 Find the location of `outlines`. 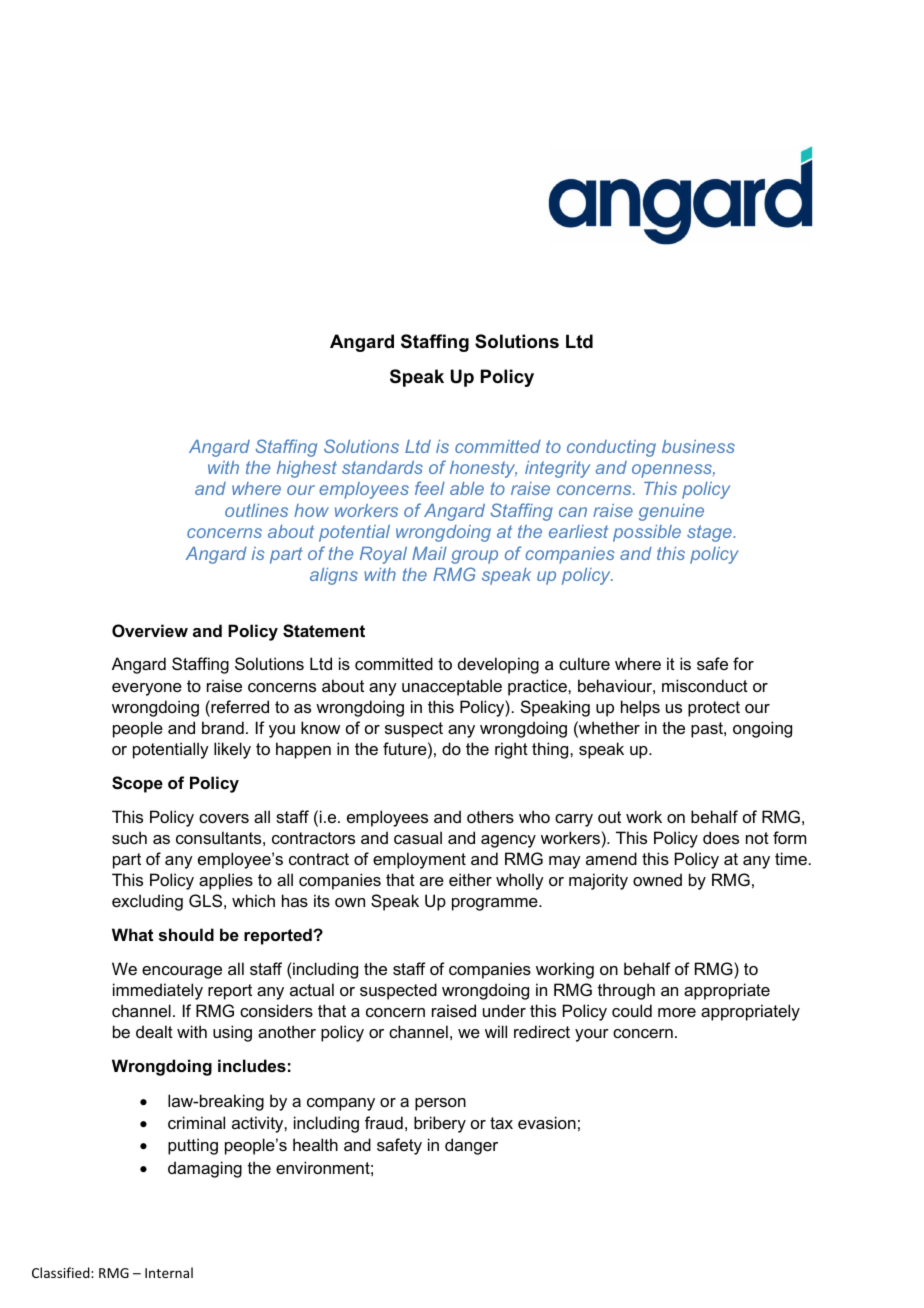

outlines is located at coordinates (256, 510).
